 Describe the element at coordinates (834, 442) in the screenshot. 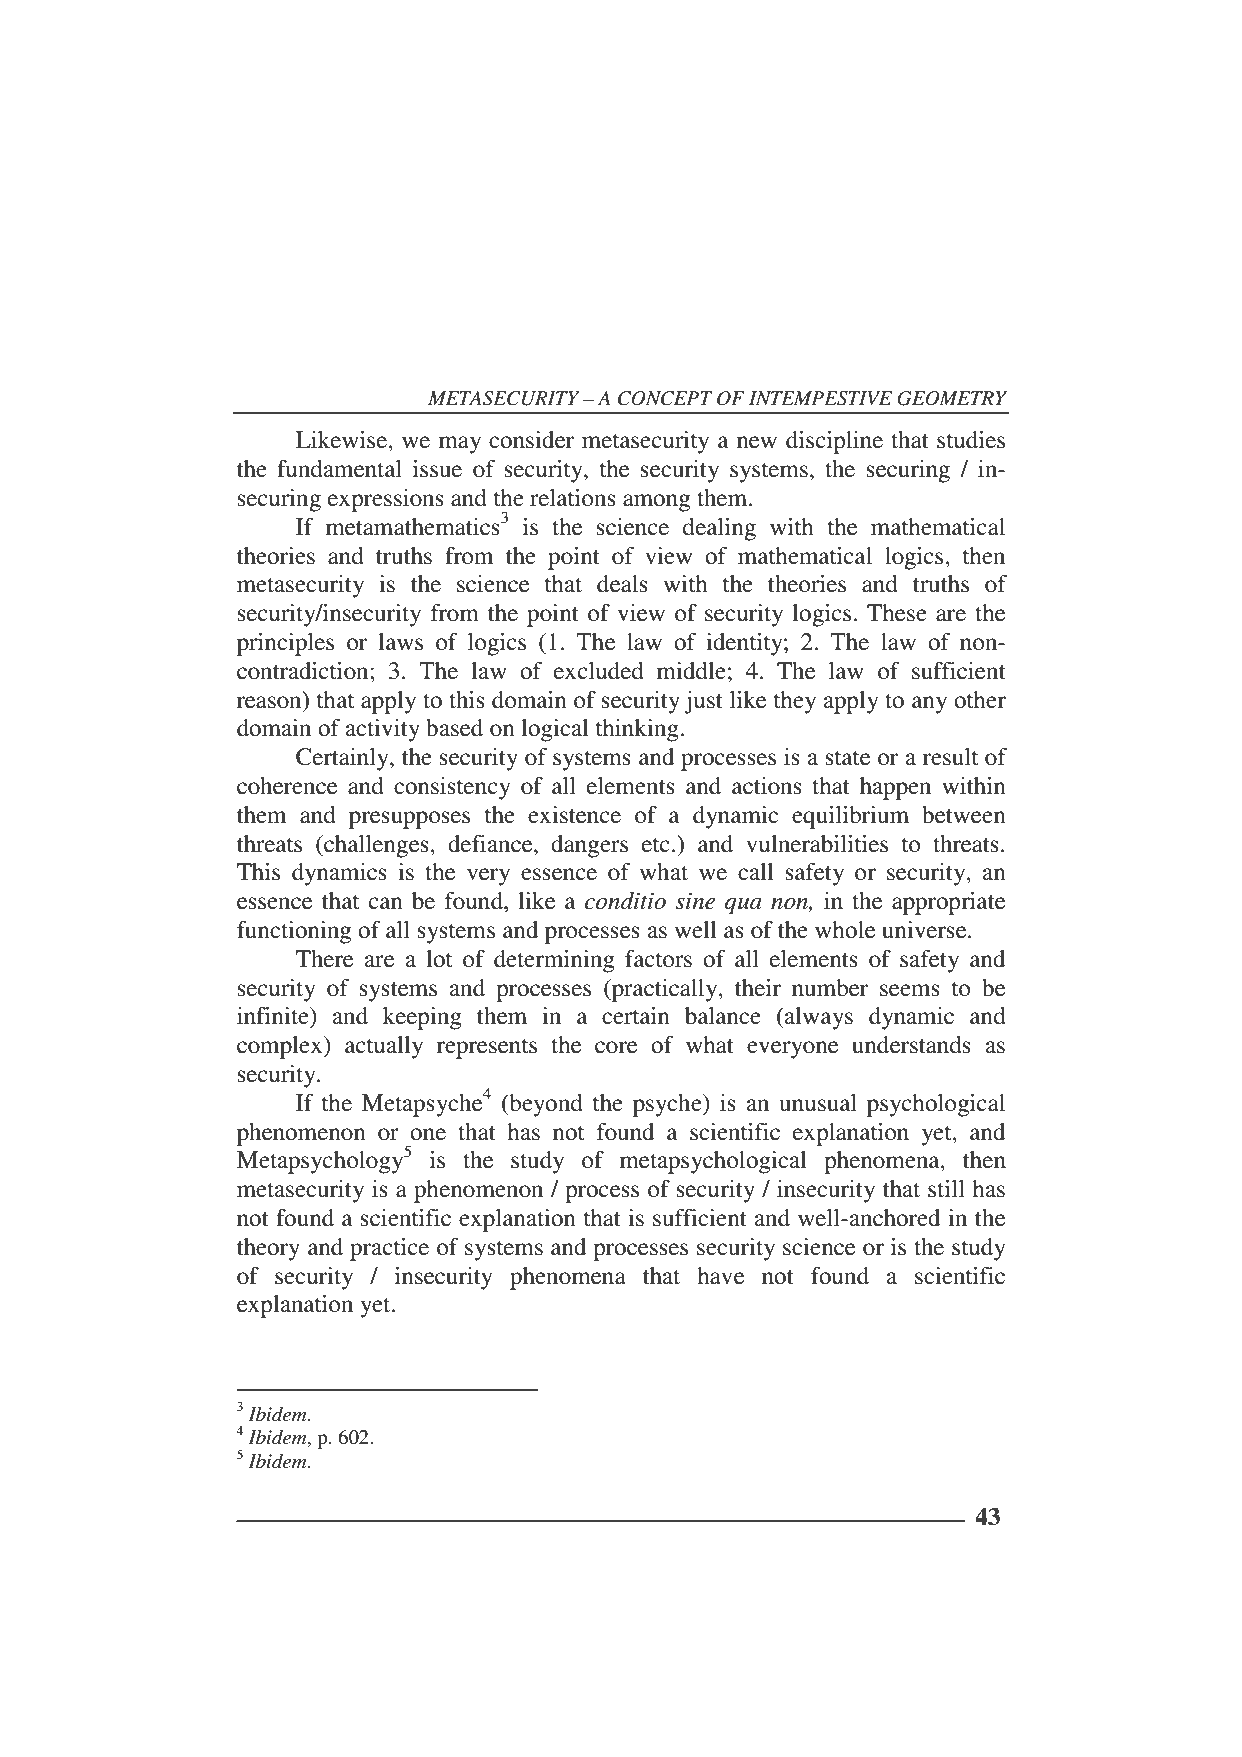

I see `discipline` at that location.
